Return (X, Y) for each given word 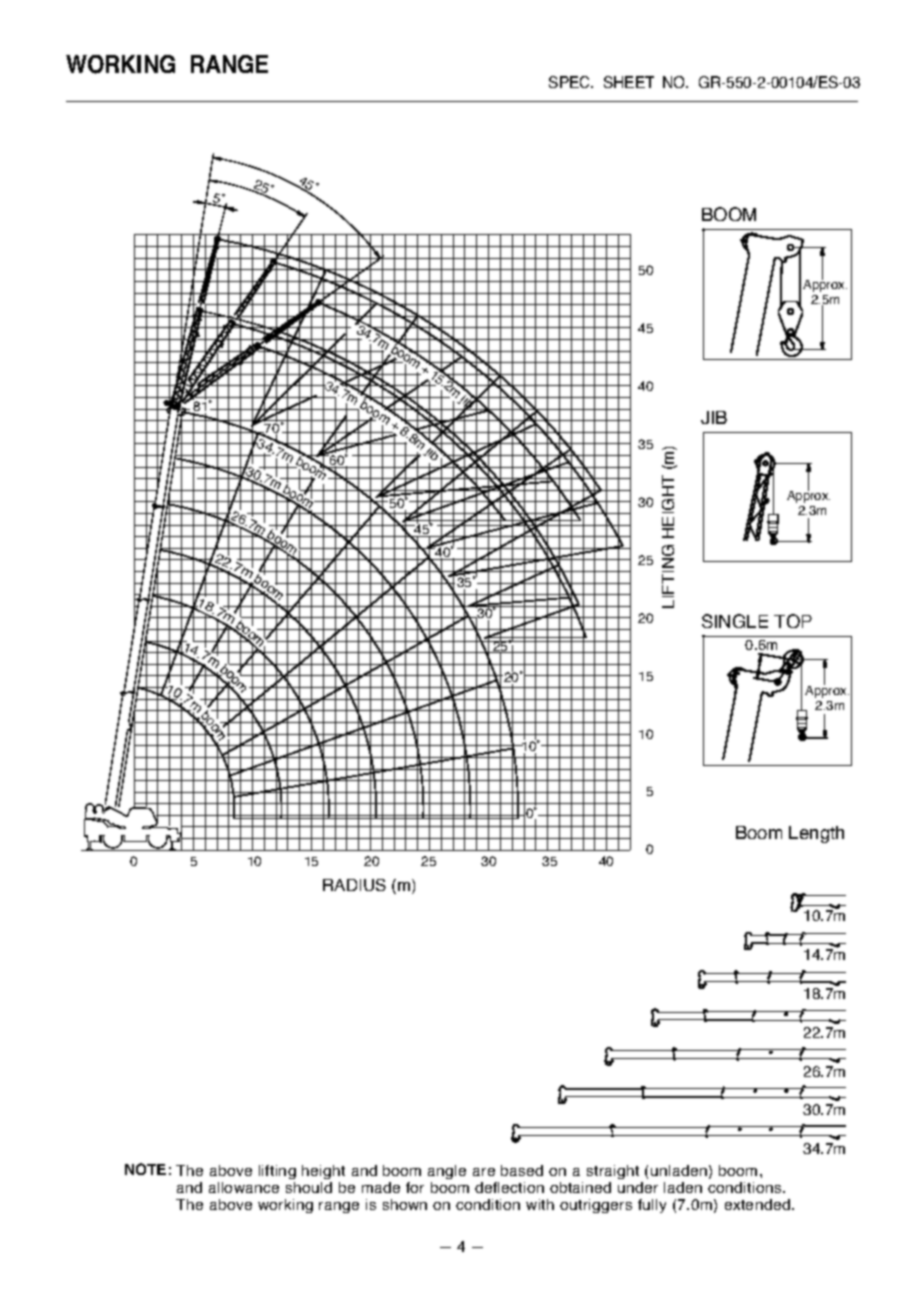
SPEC (571, 82)
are (484, 1172)
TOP (793, 621)
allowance (244, 1187)
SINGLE (735, 621)
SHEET (629, 82)
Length (816, 834)
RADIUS (354, 885)
